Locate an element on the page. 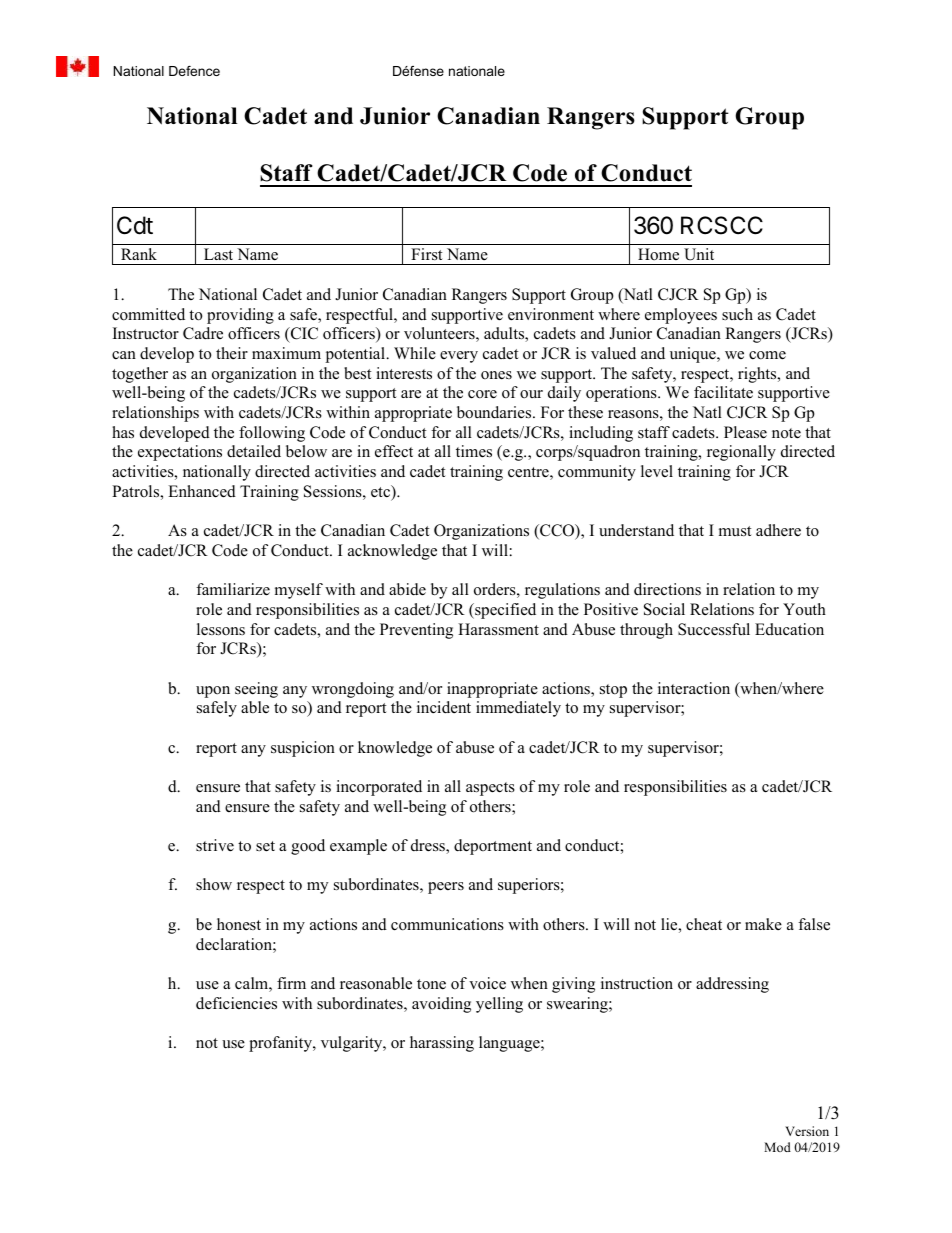 This image has width=952, height=1233. profanity is located at coordinates (281, 1044).
